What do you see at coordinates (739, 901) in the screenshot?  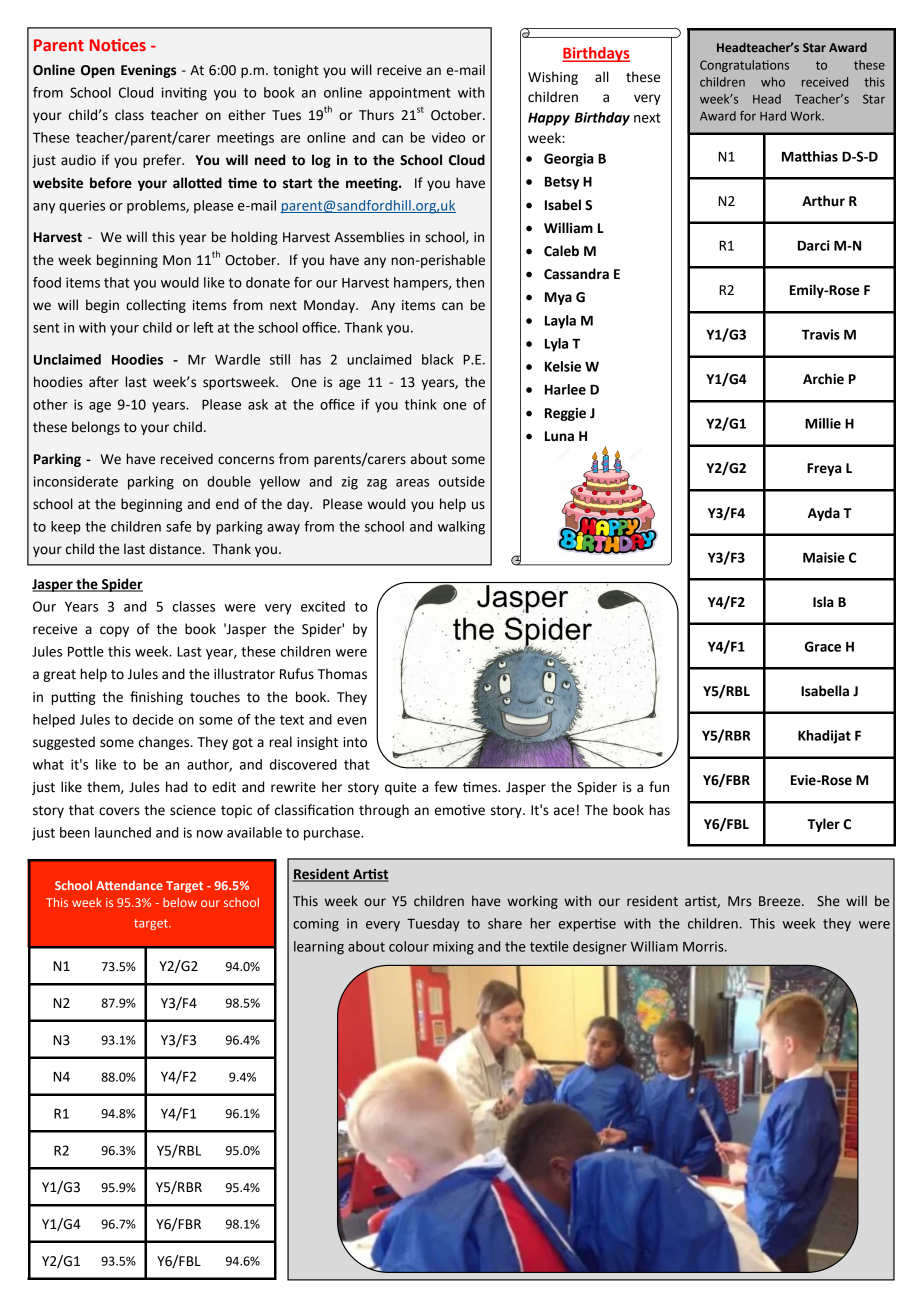 I see `Mrs` at bounding box center [739, 901].
